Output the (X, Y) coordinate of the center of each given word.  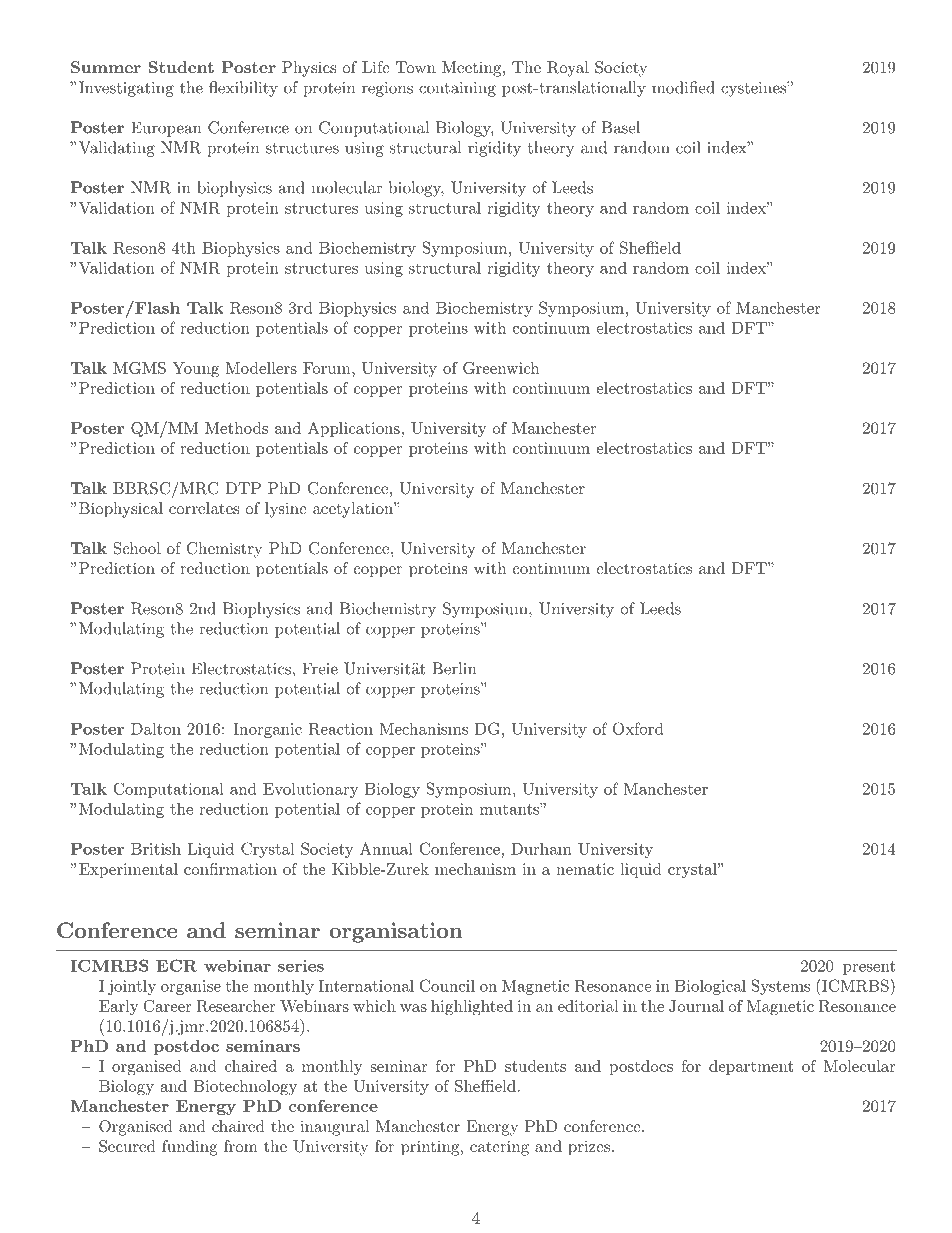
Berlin (454, 668)
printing (430, 1148)
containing (457, 89)
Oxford (638, 728)
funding (190, 1148)
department (751, 1067)
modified (683, 87)
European (166, 129)
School (137, 548)
